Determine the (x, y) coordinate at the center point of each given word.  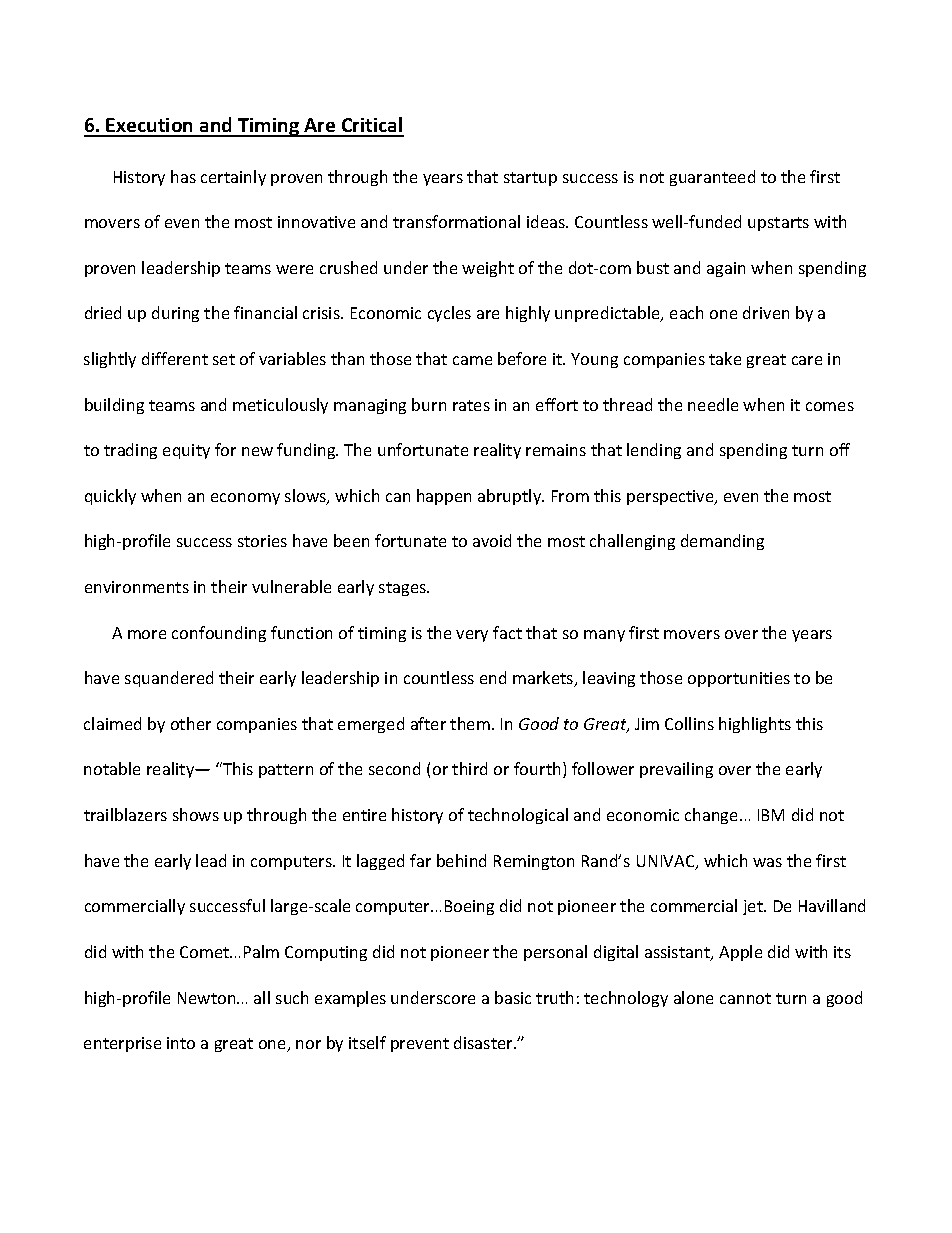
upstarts (778, 224)
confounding (219, 634)
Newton (208, 998)
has (183, 176)
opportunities (739, 679)
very (472, 636)
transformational (456, 221)
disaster (484, 1042)
